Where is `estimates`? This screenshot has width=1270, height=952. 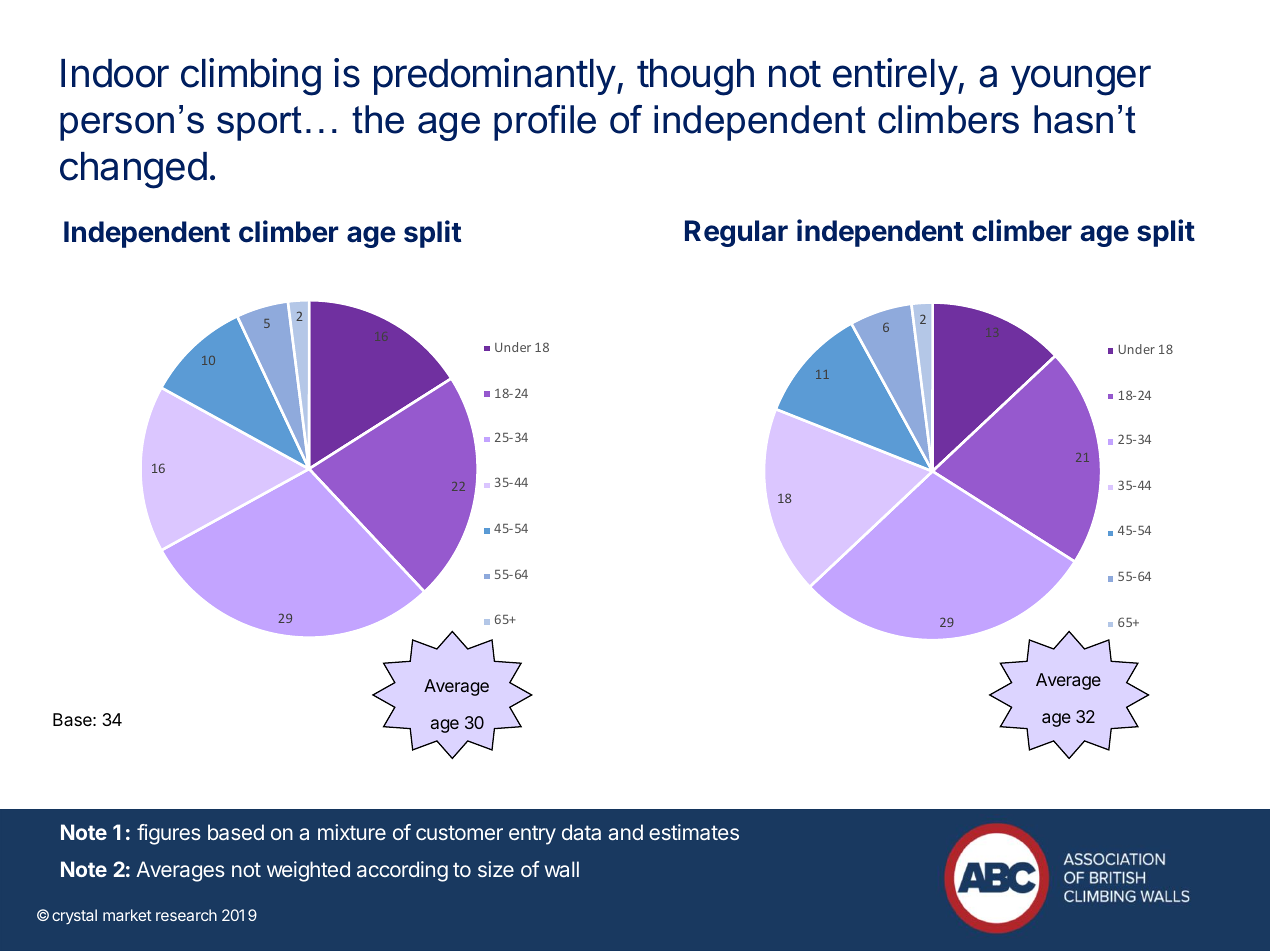 estimates is located at coordinates (694, 832).
